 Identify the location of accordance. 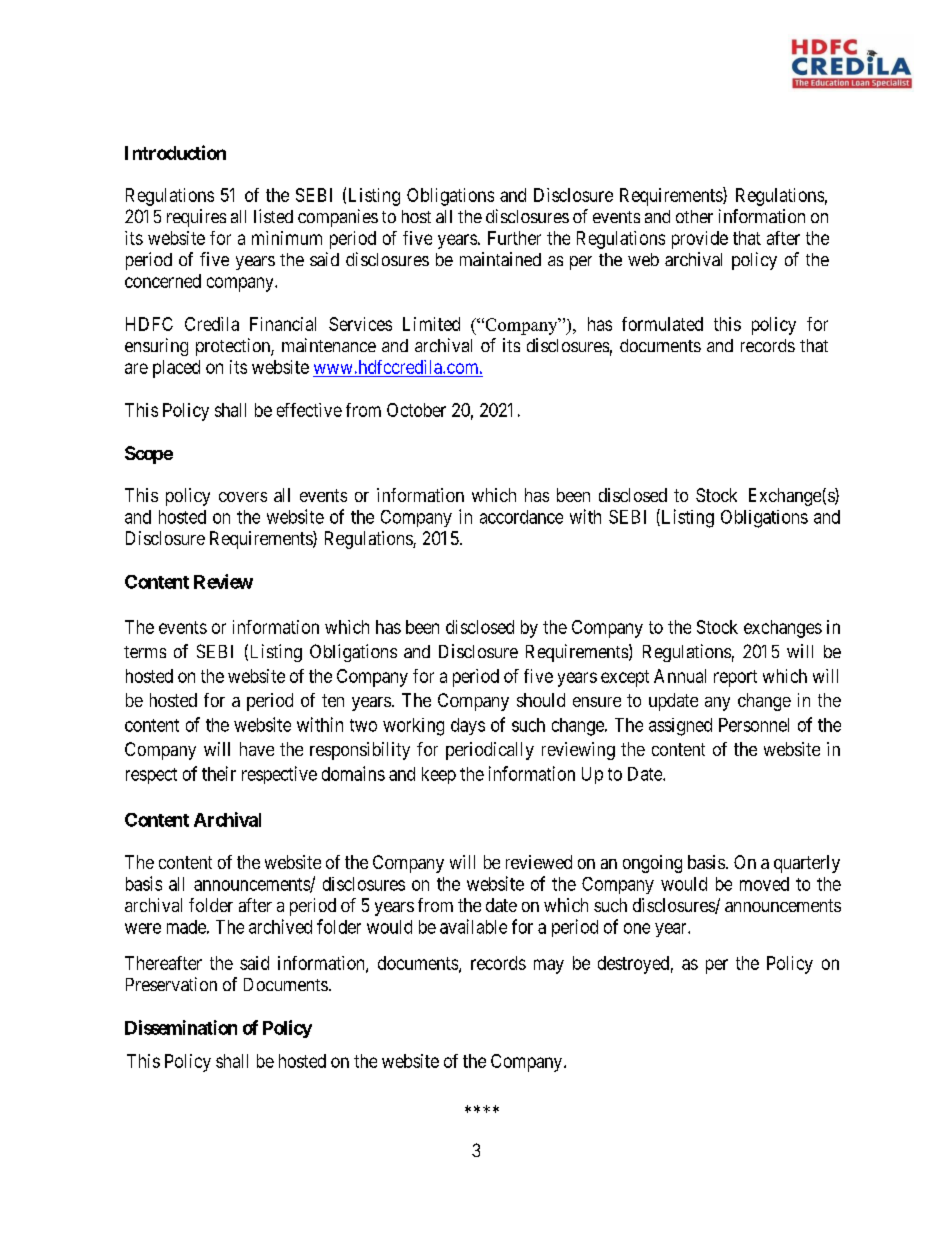
(521, 517).
